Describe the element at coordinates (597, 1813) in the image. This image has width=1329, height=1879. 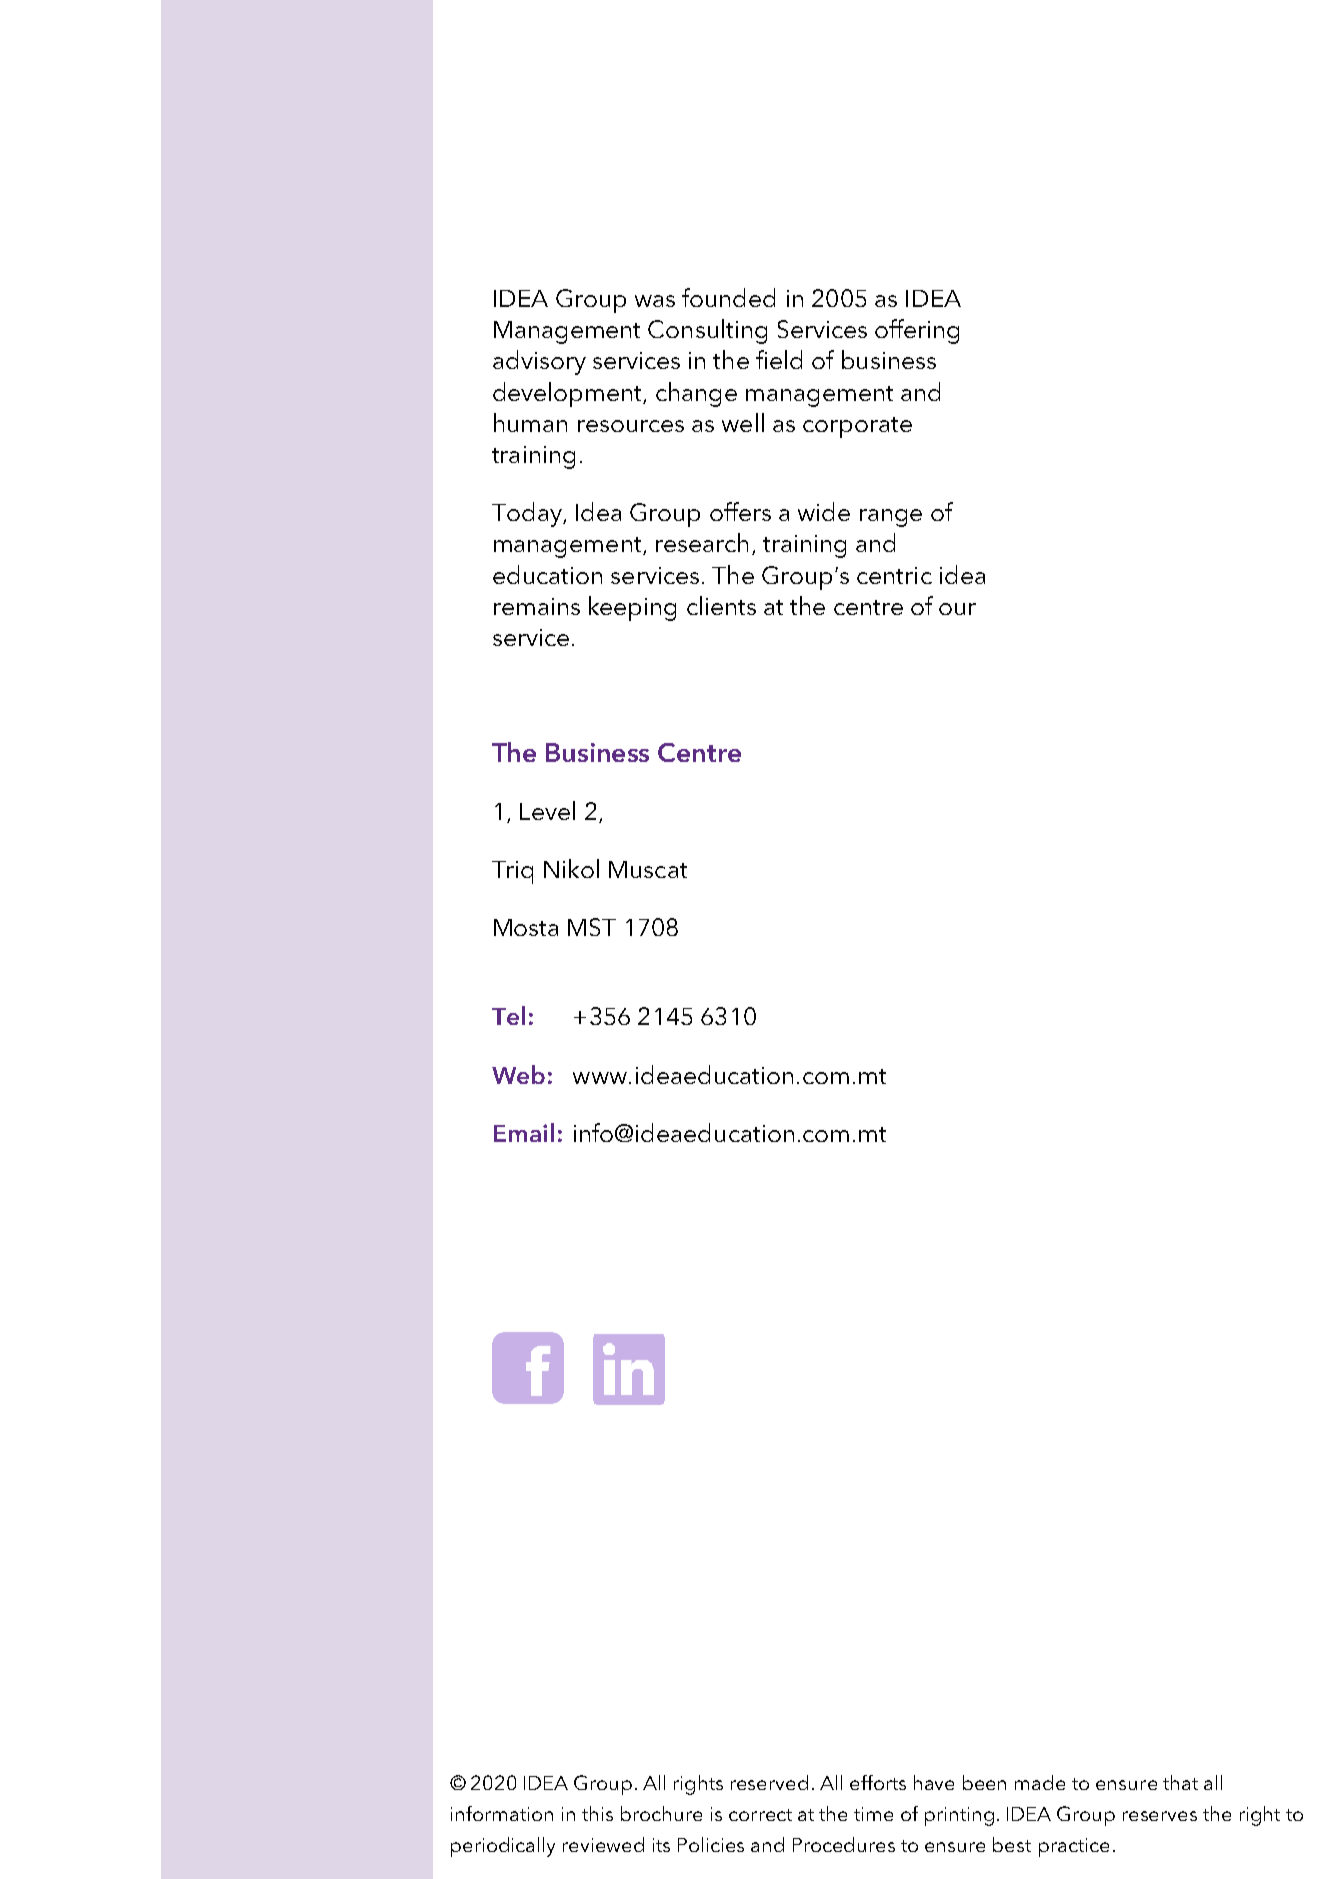
I see `this` at that location.
